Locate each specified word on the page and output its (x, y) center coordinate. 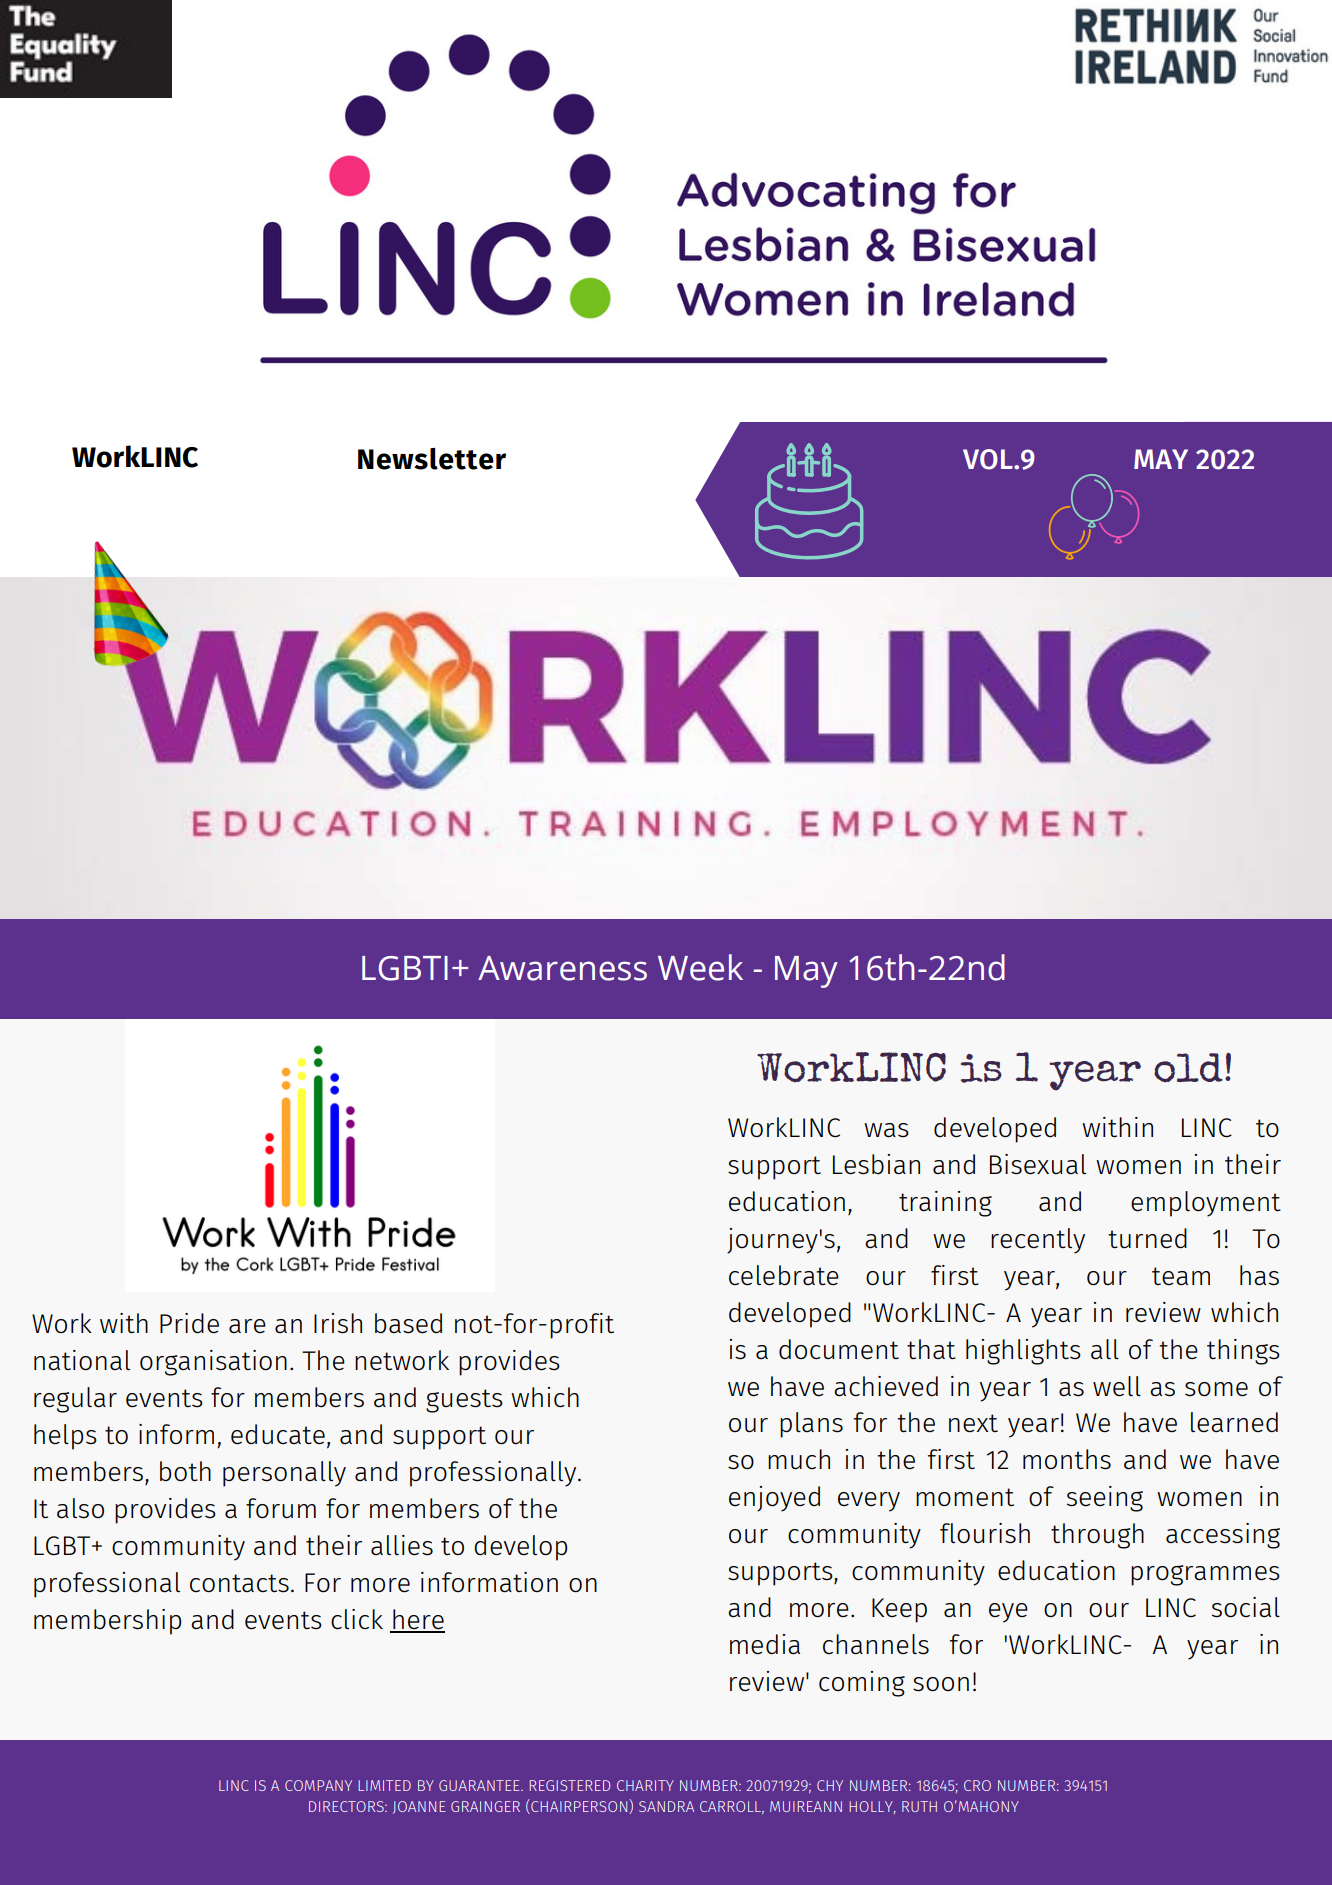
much (799, 1459)
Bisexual (1038, 1164)
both (185, 1471)
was (886, 1130)
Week (700, 967)
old (1188, 1068)
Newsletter (432, 459)
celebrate (784, 1275)
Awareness (562, 968)
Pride (189, 1323)
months (1067, 1459)
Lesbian (876, 1164)
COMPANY (318, 1785)
